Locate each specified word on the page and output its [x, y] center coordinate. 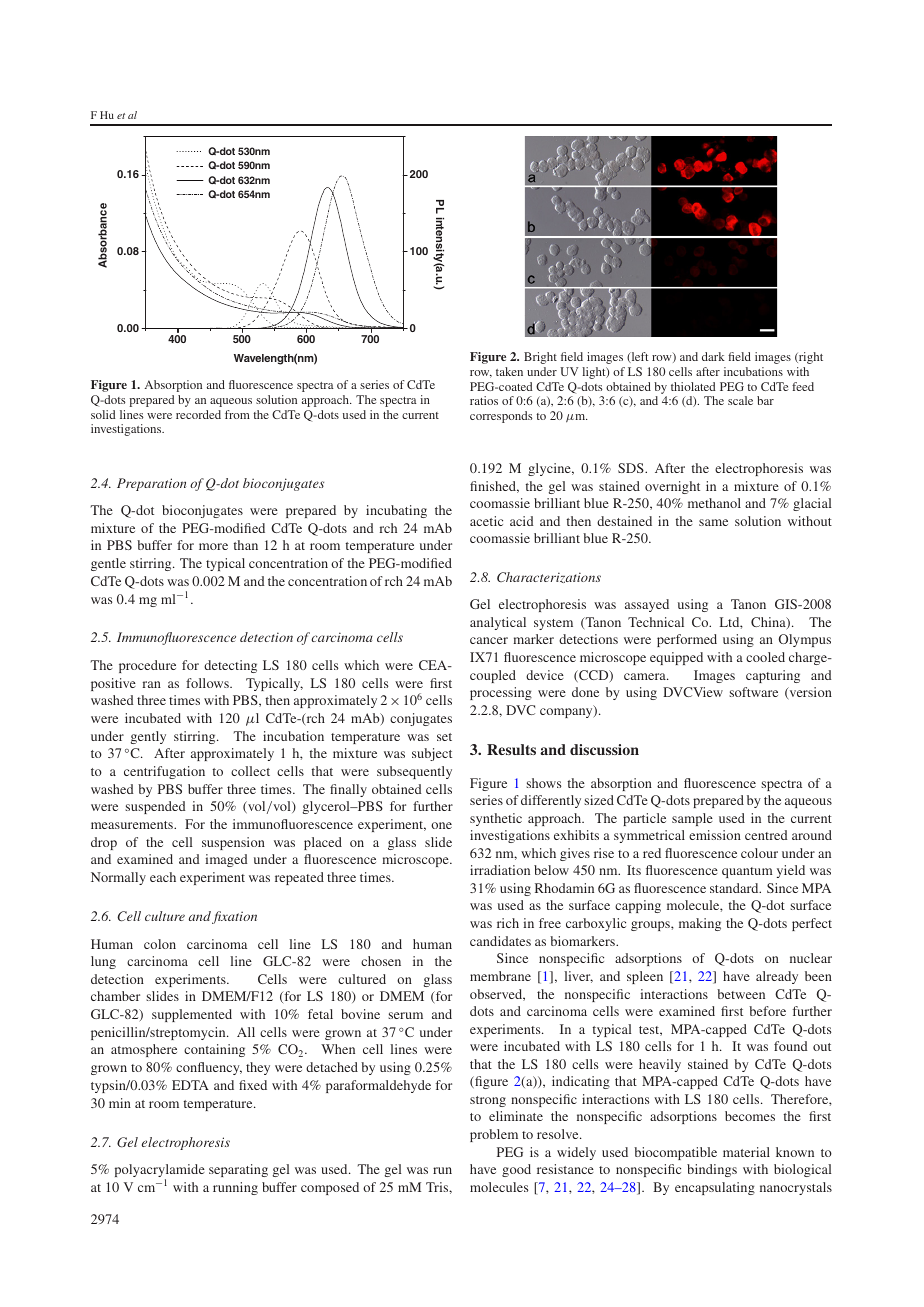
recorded [198, 414]
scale [740, 400]
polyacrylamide [160, 1172]
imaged [226, 860]
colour [759, 853]
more [213, 546]
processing [501, 693]
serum [405, 1015]
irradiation [500, 870]
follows [208, 683]
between [741, 994]
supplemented [192, 1015]
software [753, 692]
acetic [486, 521]
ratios [484, 400]
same [713, 522]
